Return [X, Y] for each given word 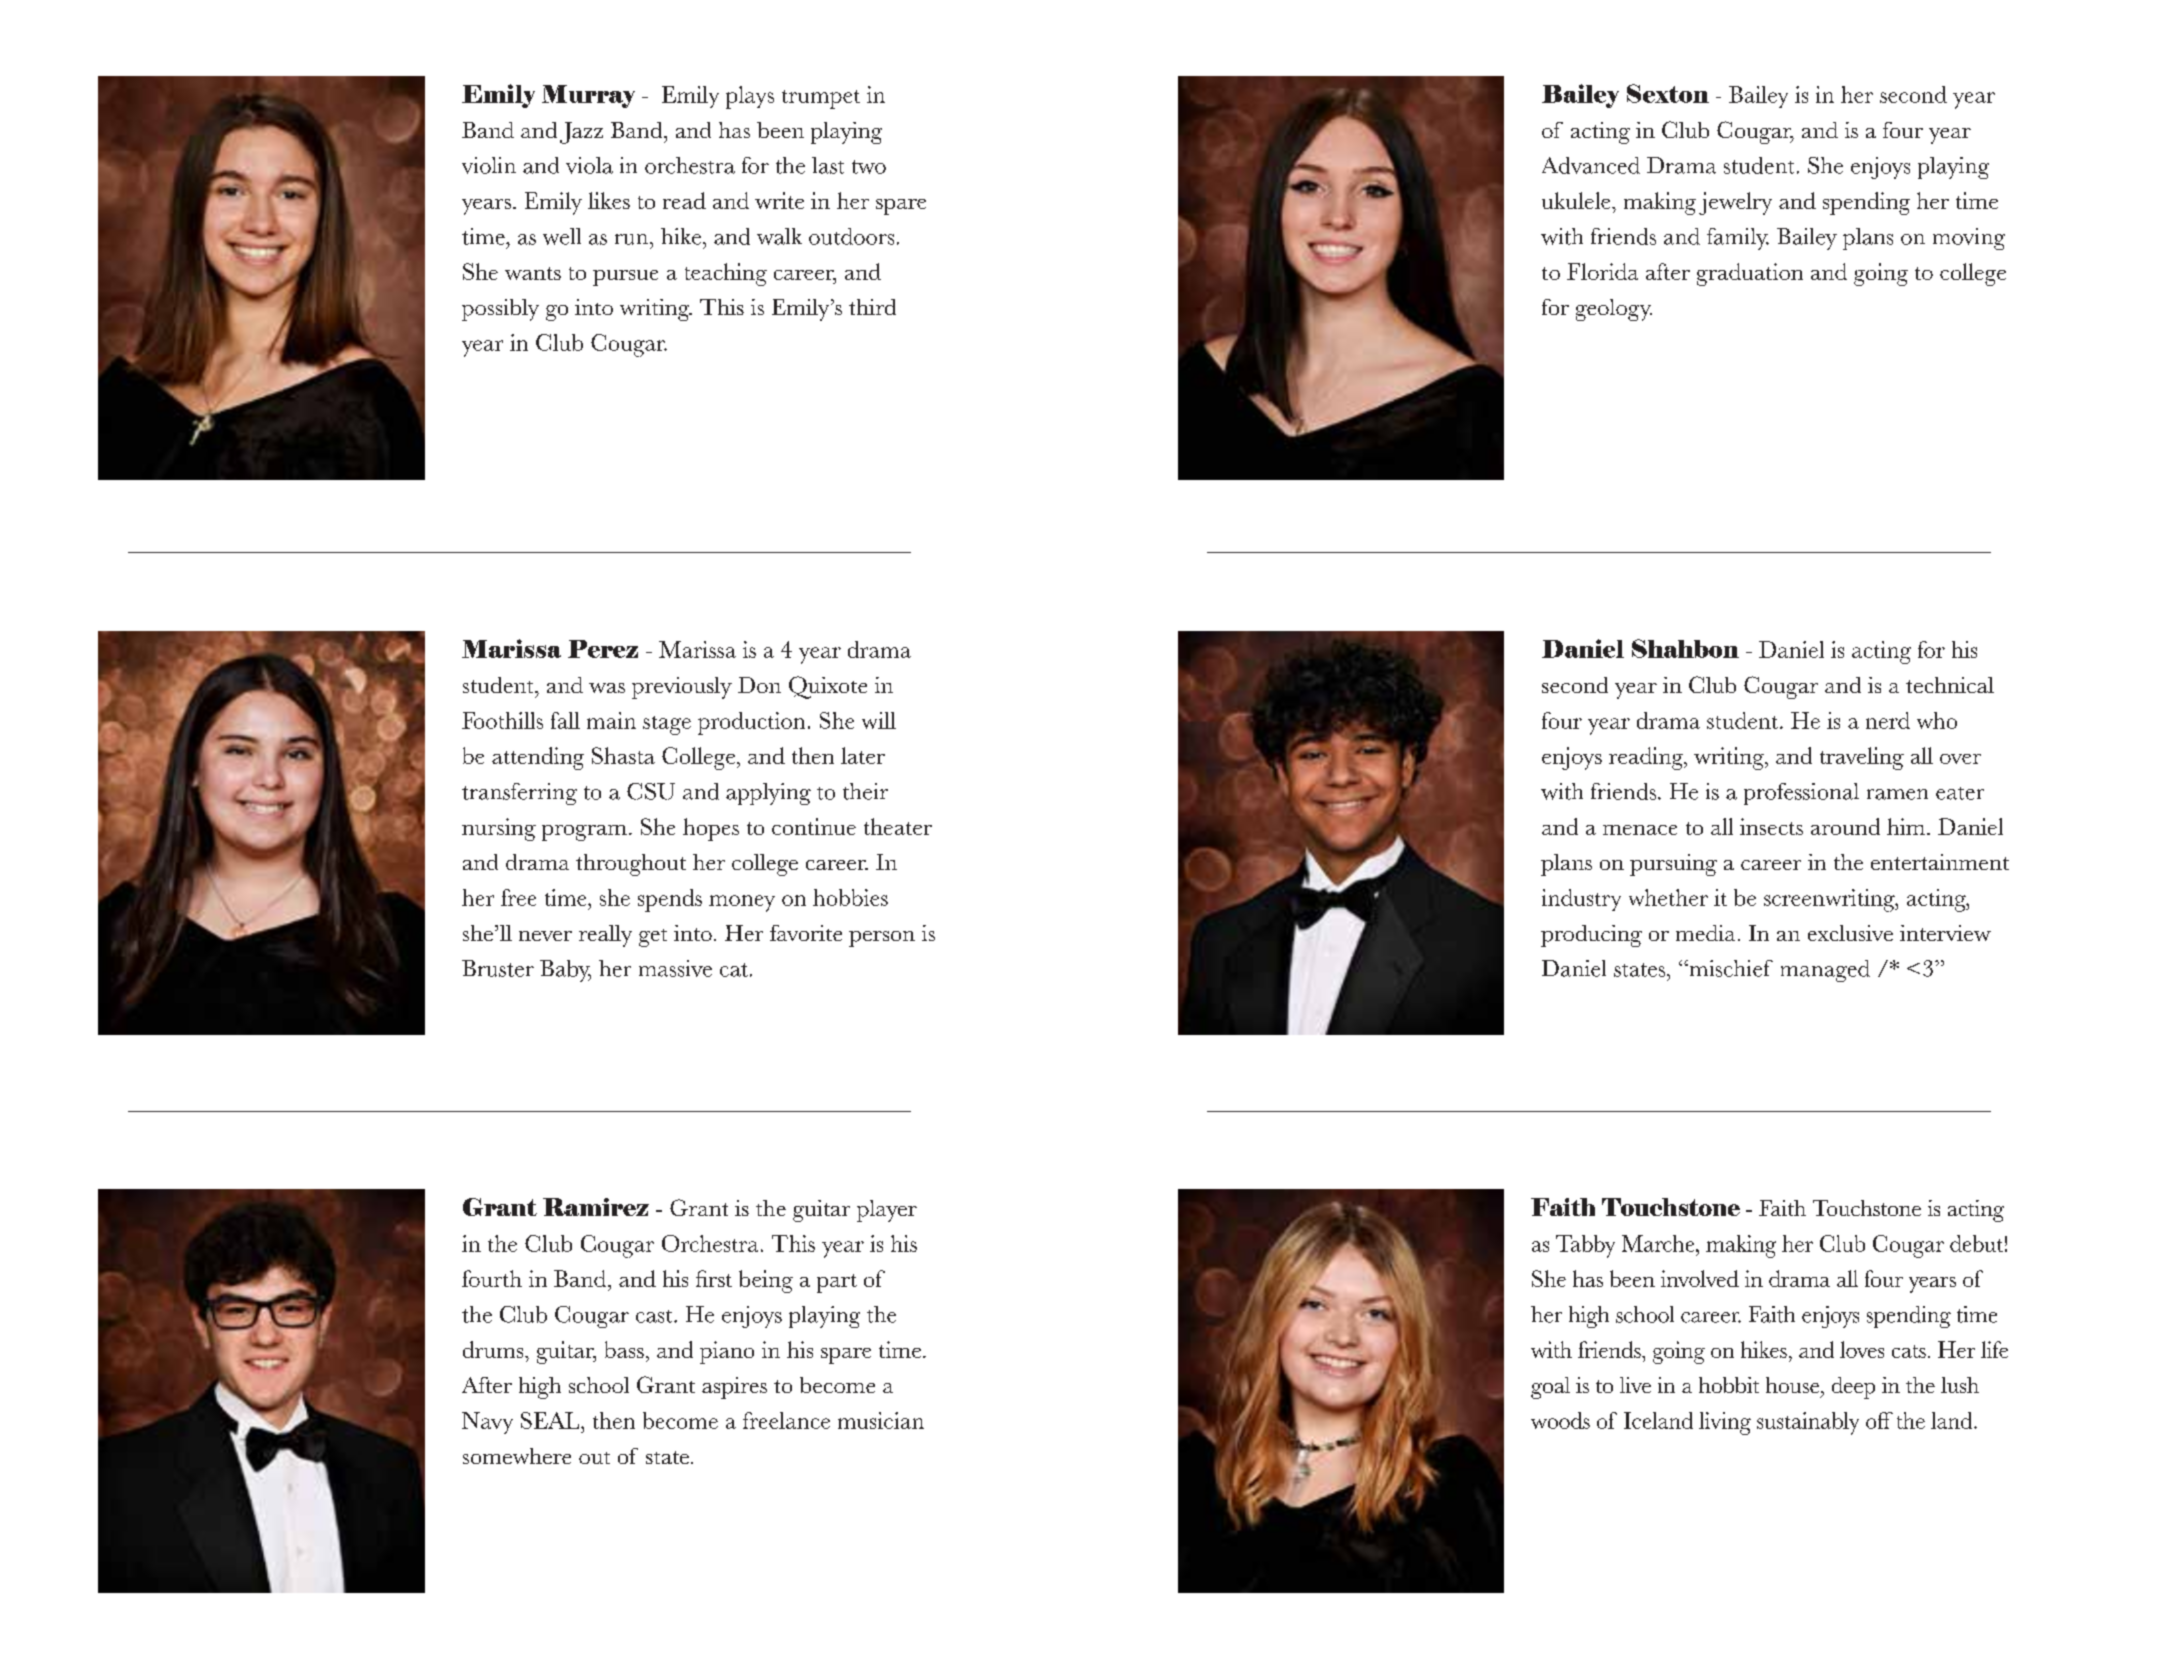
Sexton [1668, 93]
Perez [603, 649]
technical [1950, 685]
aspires [734, 1388]
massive [675, 968]
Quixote [828, 687]
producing [1591, 936]
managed [1825, 971]
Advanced [1591, 165]
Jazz [581, 133]
